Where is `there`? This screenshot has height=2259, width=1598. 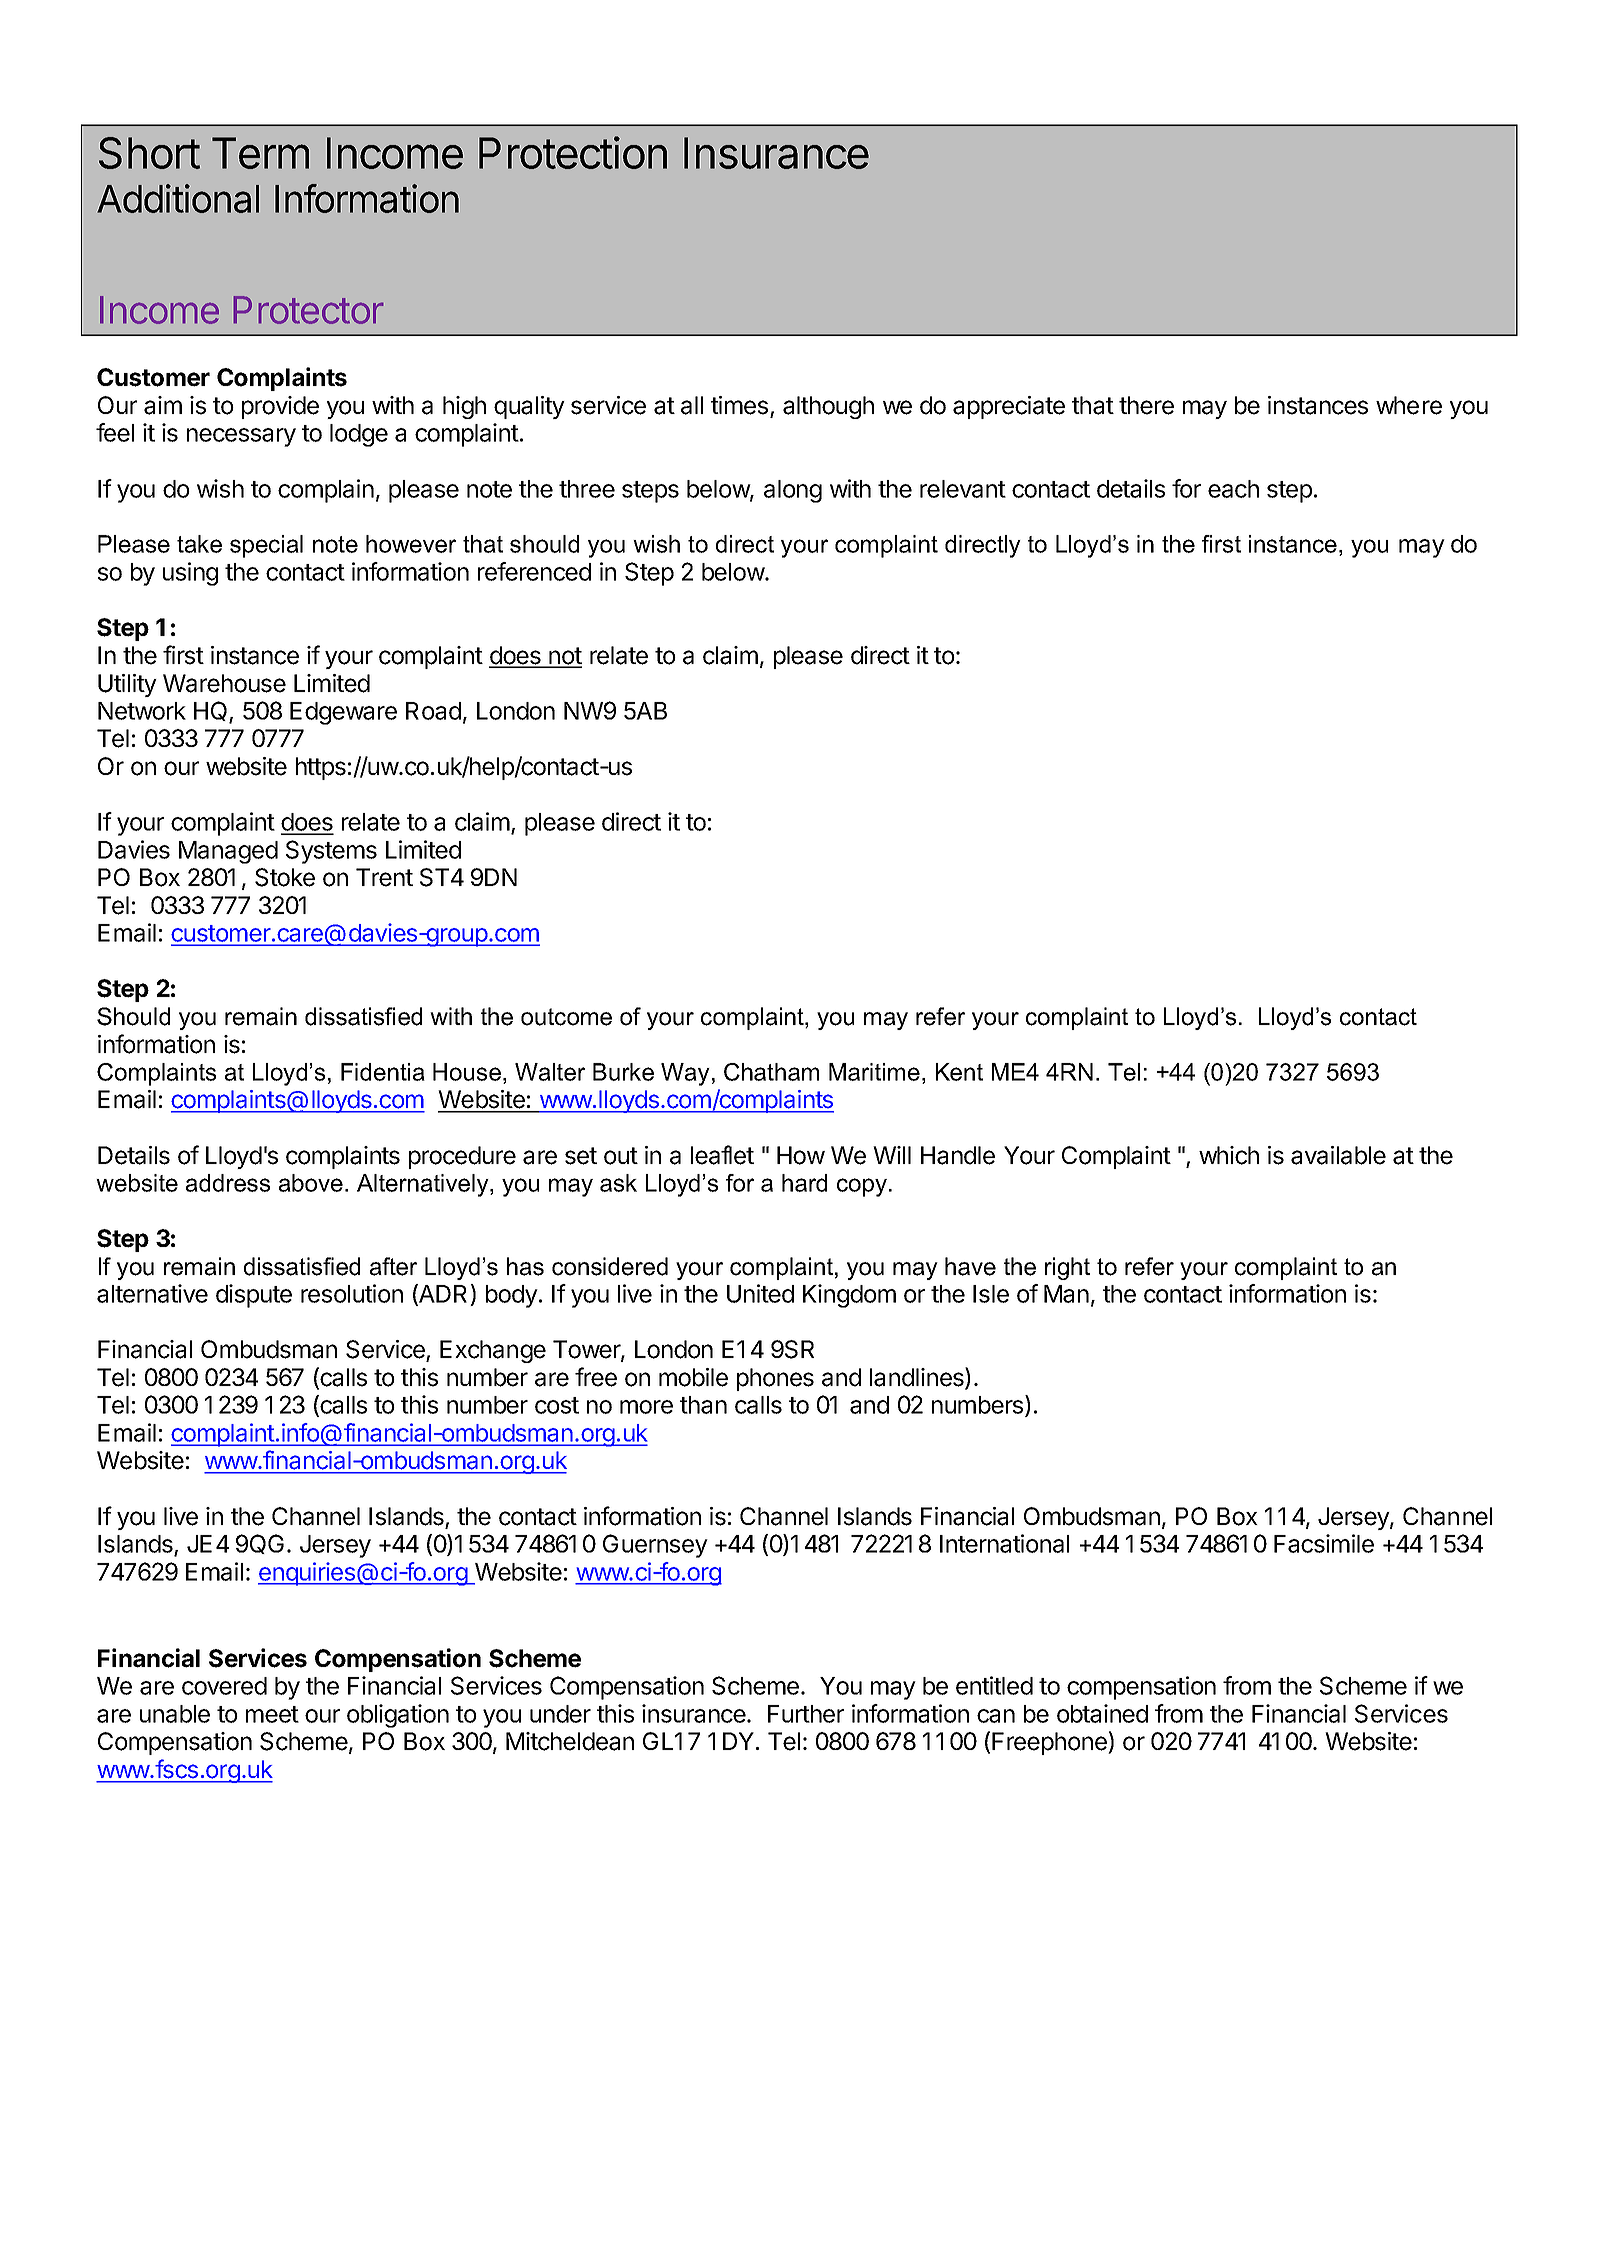 there is located at coordinates (1146, 405).
